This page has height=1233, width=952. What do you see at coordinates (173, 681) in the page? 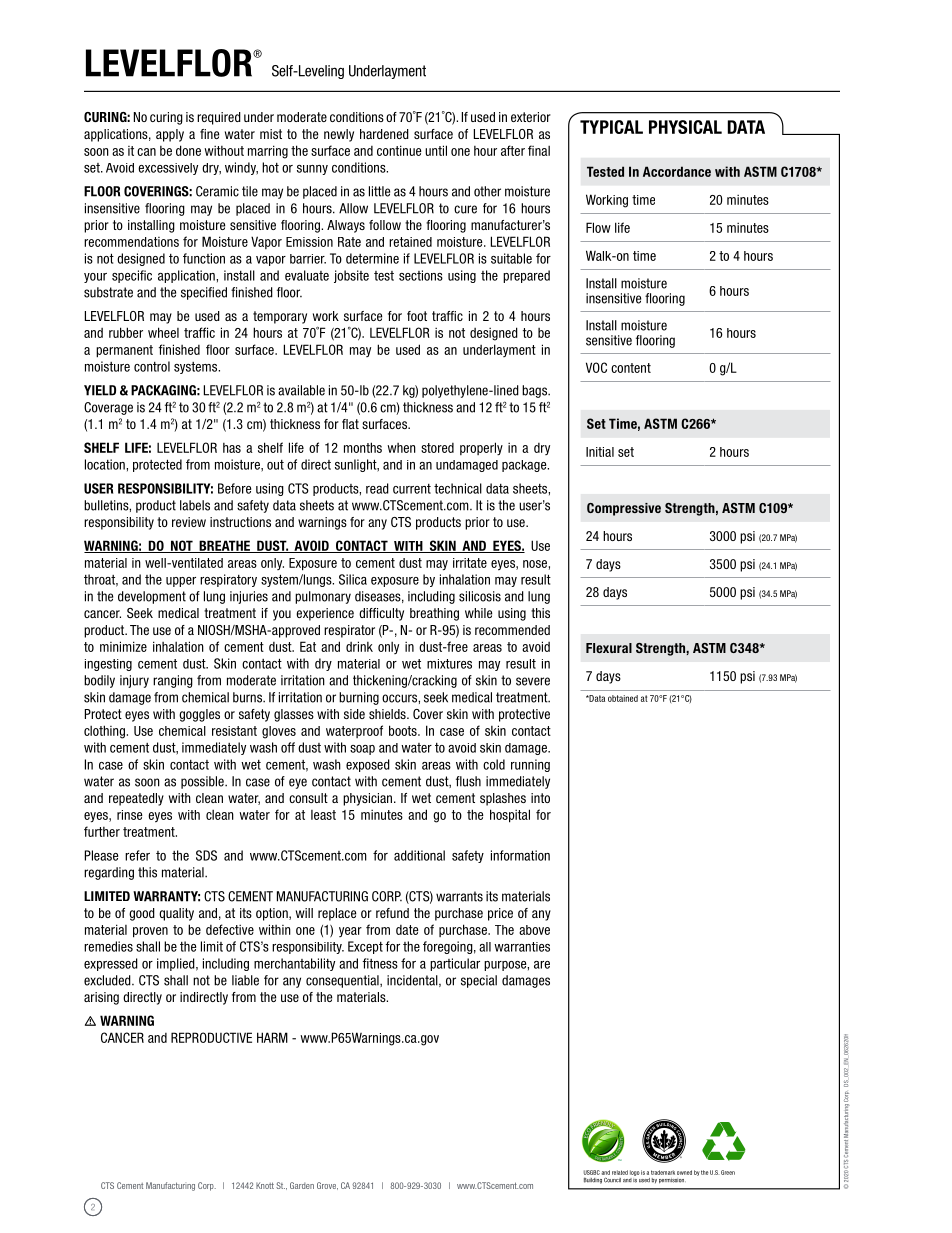
I see `ranging` at bounding box center [173, 681].
